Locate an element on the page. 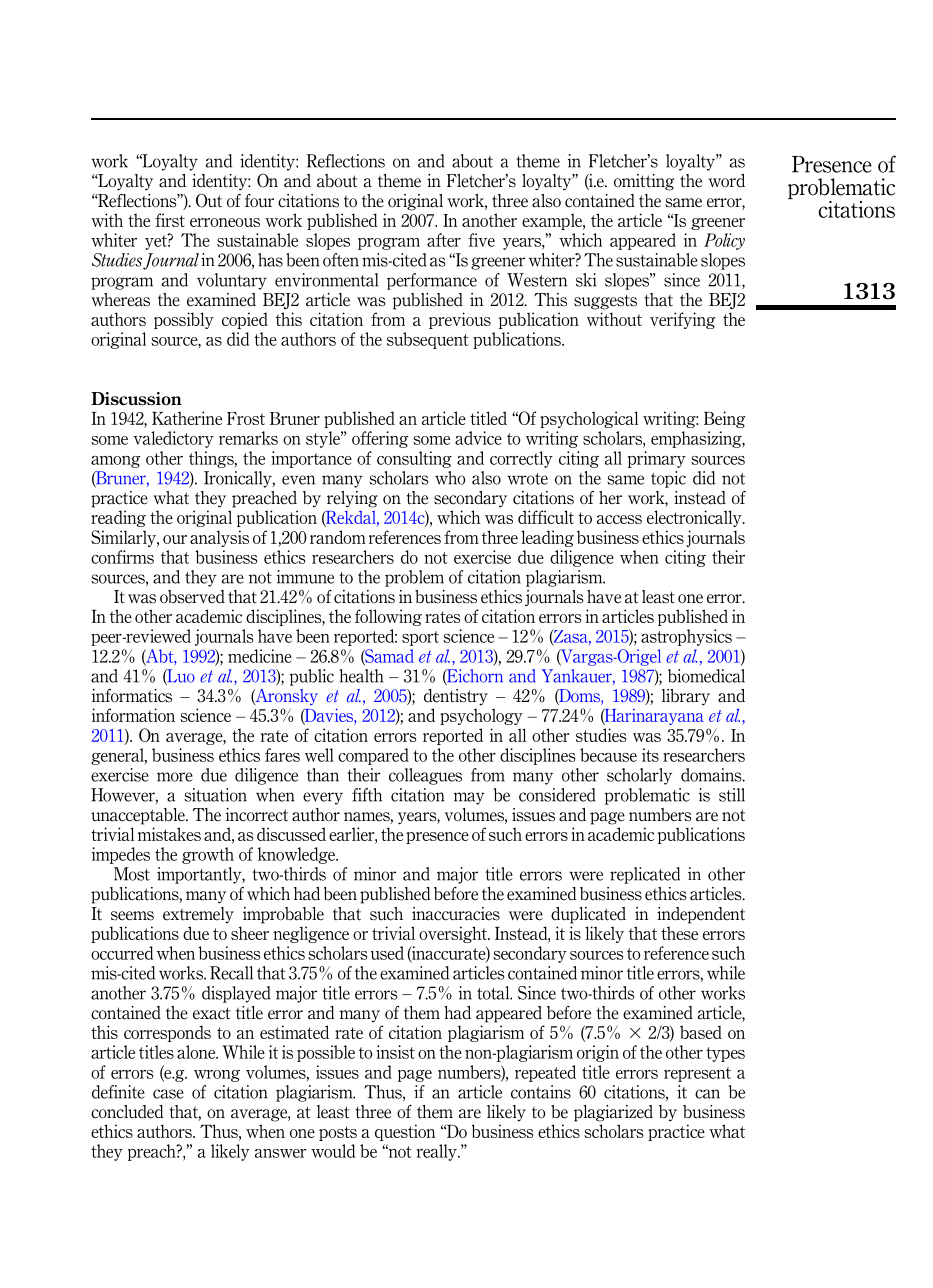 The image size is (933, 1288). first is located at coordinates (170, 220).
